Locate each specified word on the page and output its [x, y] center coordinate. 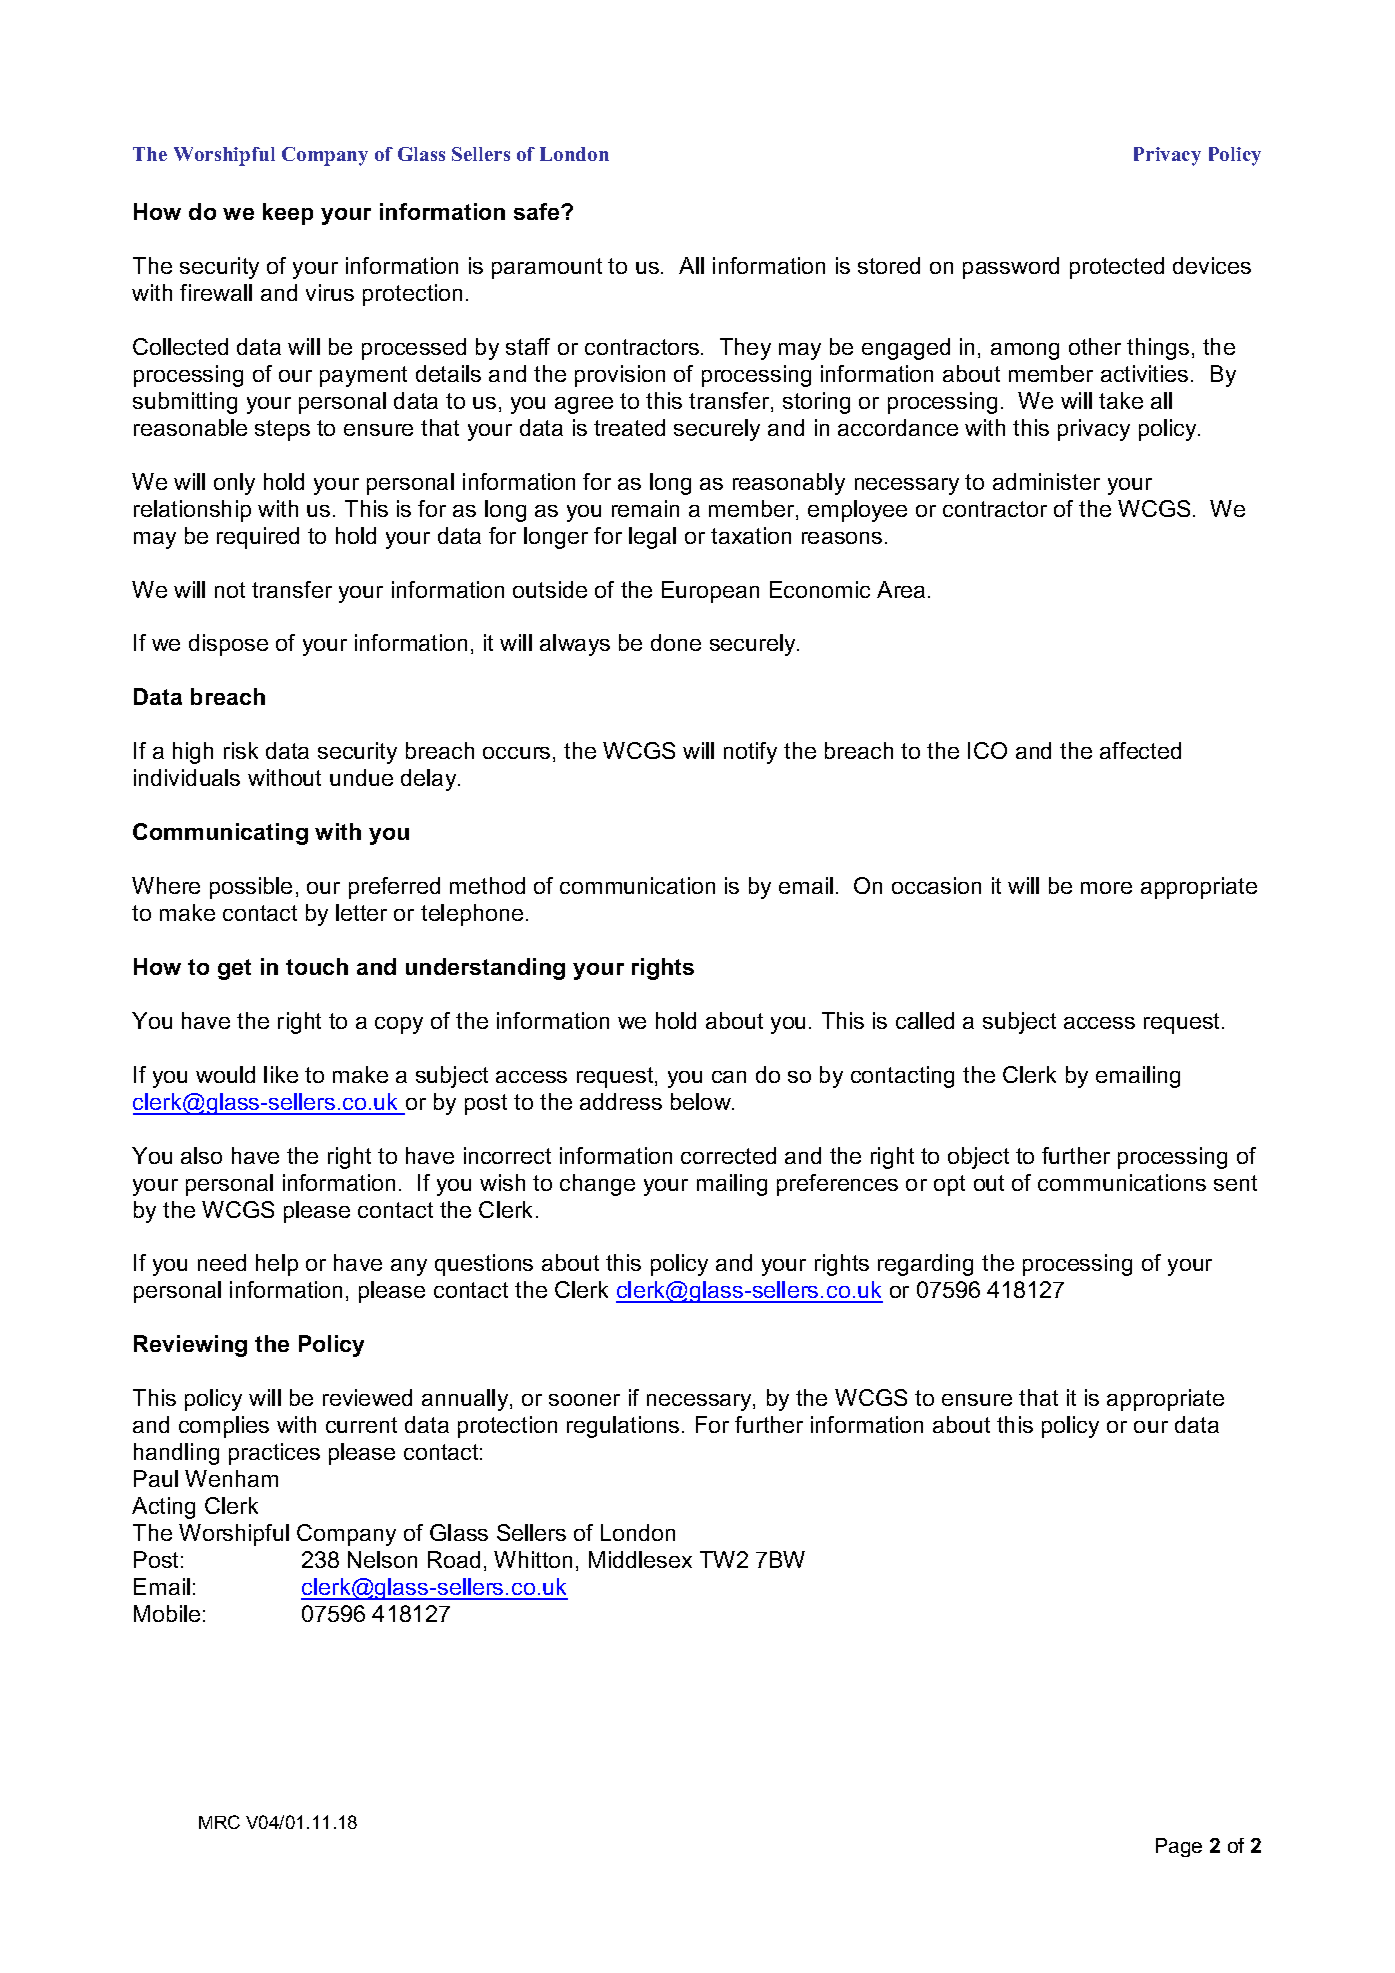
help [277, 1265]
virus [330, 292]
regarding [925, 1265]
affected [1140, 750]
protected [1117, 268]
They [745, 349]
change [597, 1185]
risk [241, 750]
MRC [219, 1822]
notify [750, 753]
